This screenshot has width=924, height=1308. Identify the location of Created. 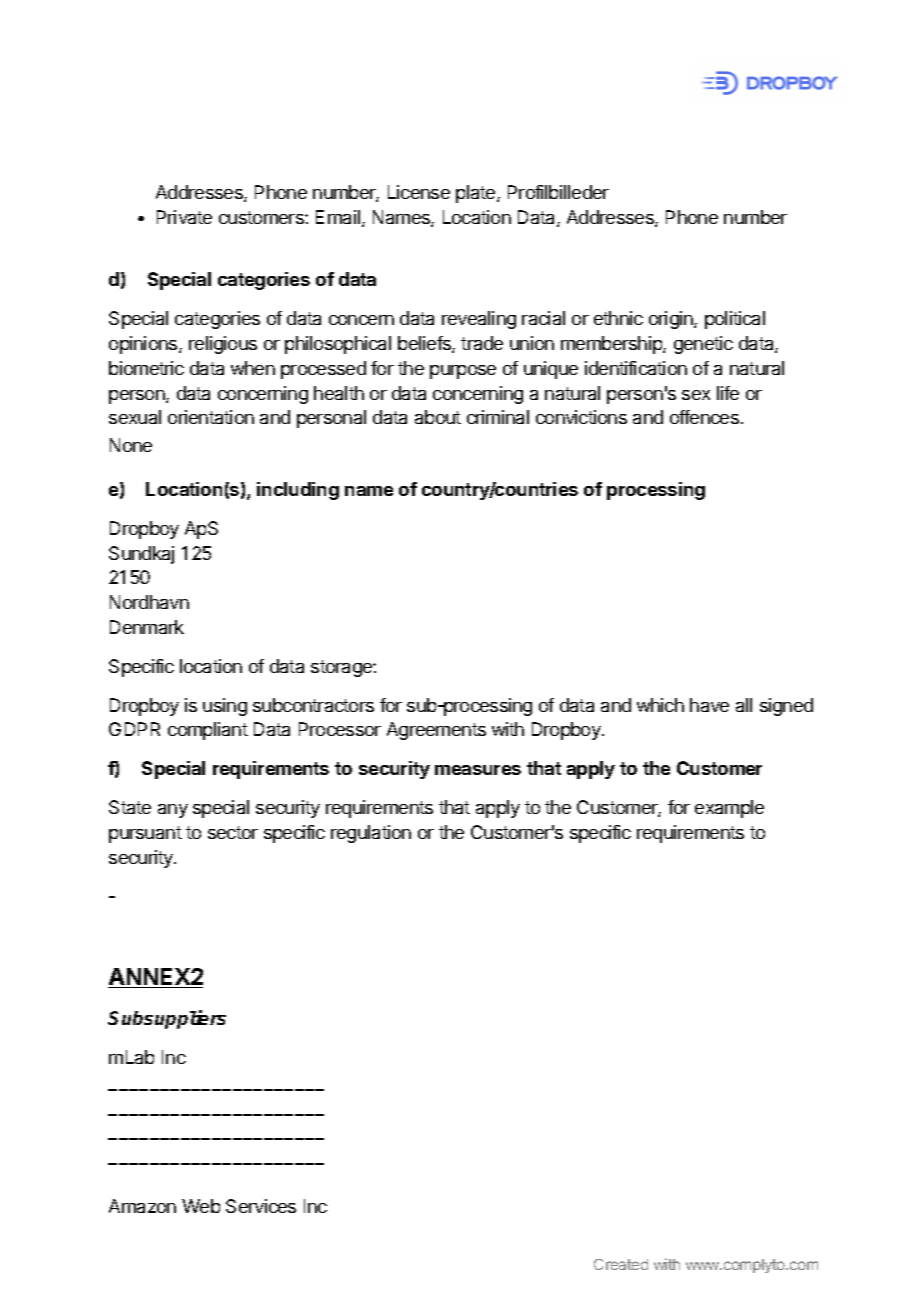
(621, 1264).
